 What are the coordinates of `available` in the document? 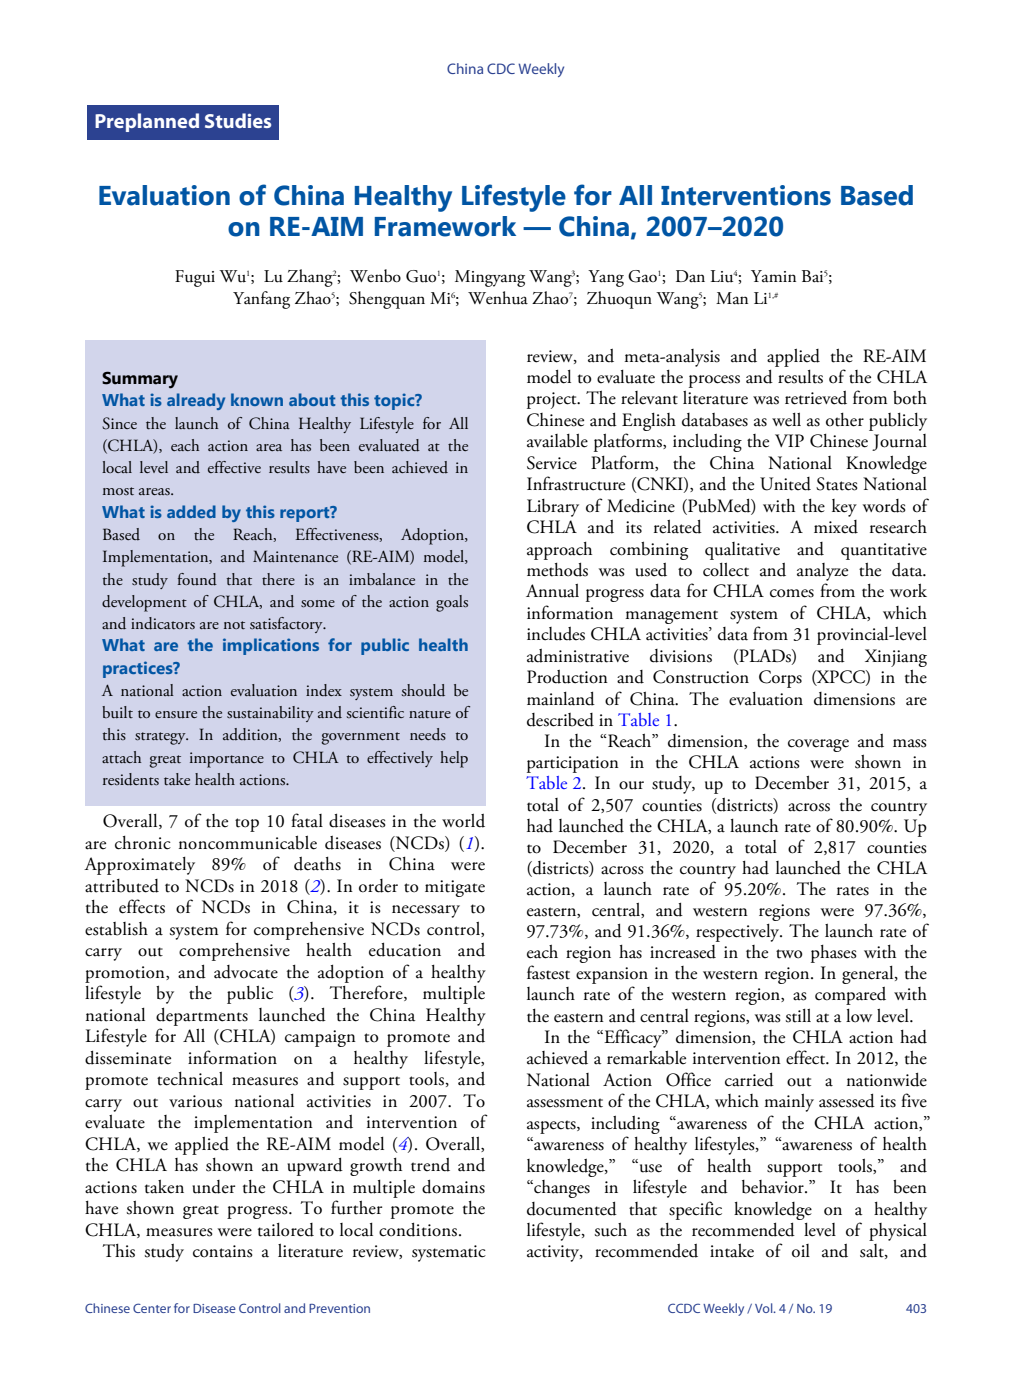 It's located at (557, 440).
